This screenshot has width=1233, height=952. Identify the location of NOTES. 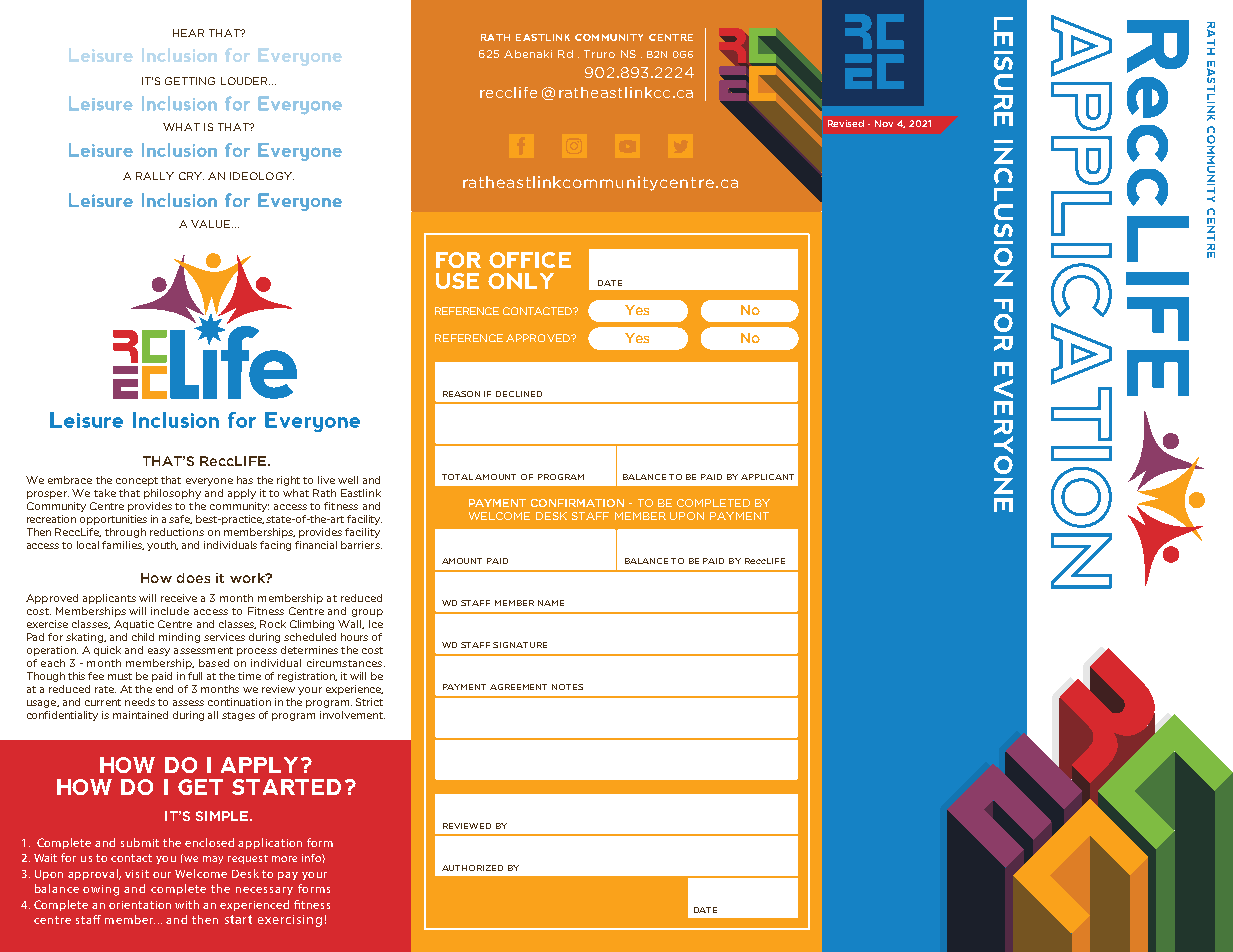
(567, 687).
